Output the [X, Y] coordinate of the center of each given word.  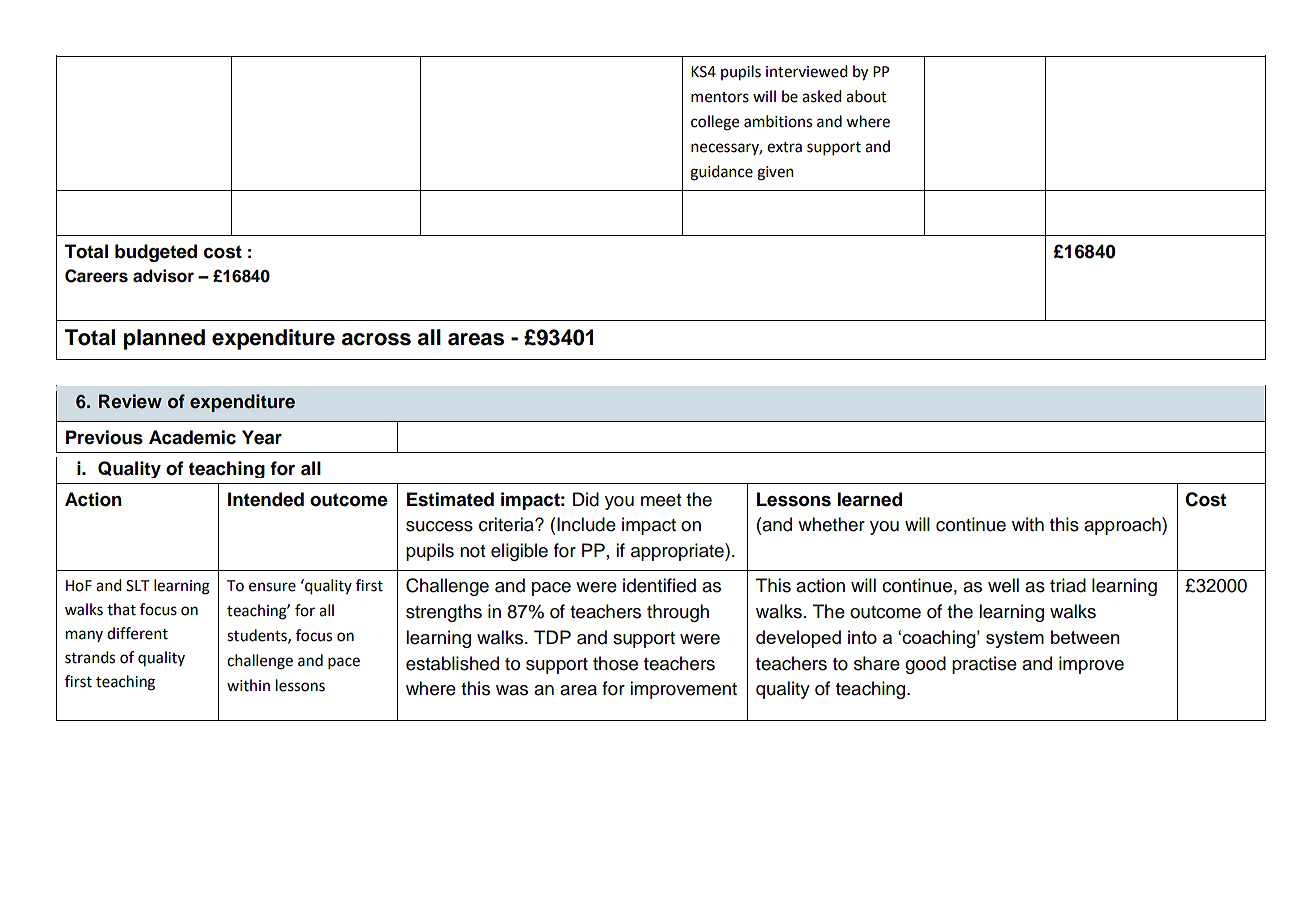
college [715, 123]
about [866, 96]
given [775, 173]
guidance [721, 173]
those [615, 663]
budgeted [156, 253]
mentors [720, 97]
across [376, 339]
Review [130, 401]
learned [870, 499]
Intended [266, 499]
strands [90, 657]
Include [586, 524]
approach [1123, 526]
